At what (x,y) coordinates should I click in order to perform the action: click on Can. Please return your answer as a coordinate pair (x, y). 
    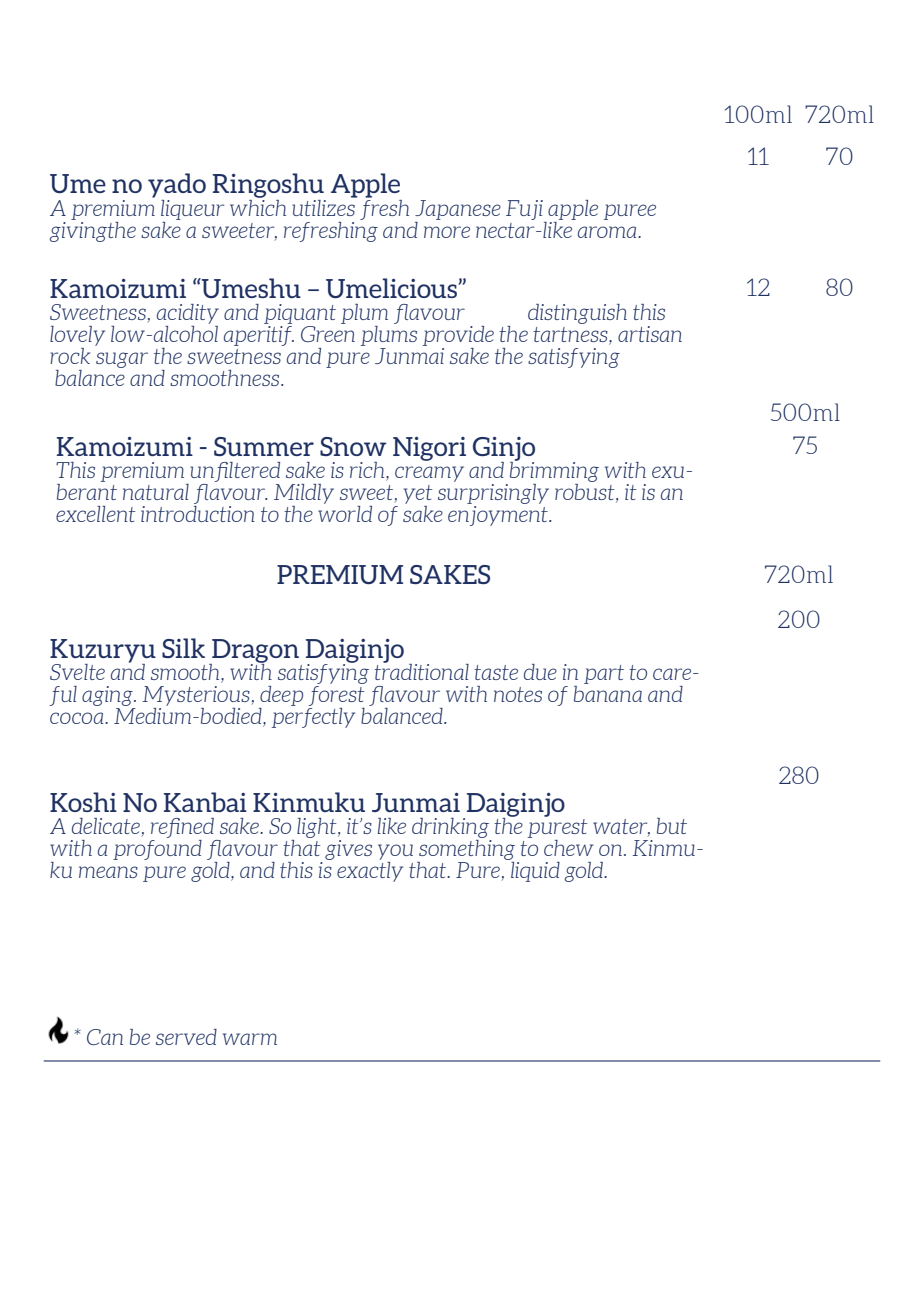
    Looking at the image, I should click on (105, 1037).
